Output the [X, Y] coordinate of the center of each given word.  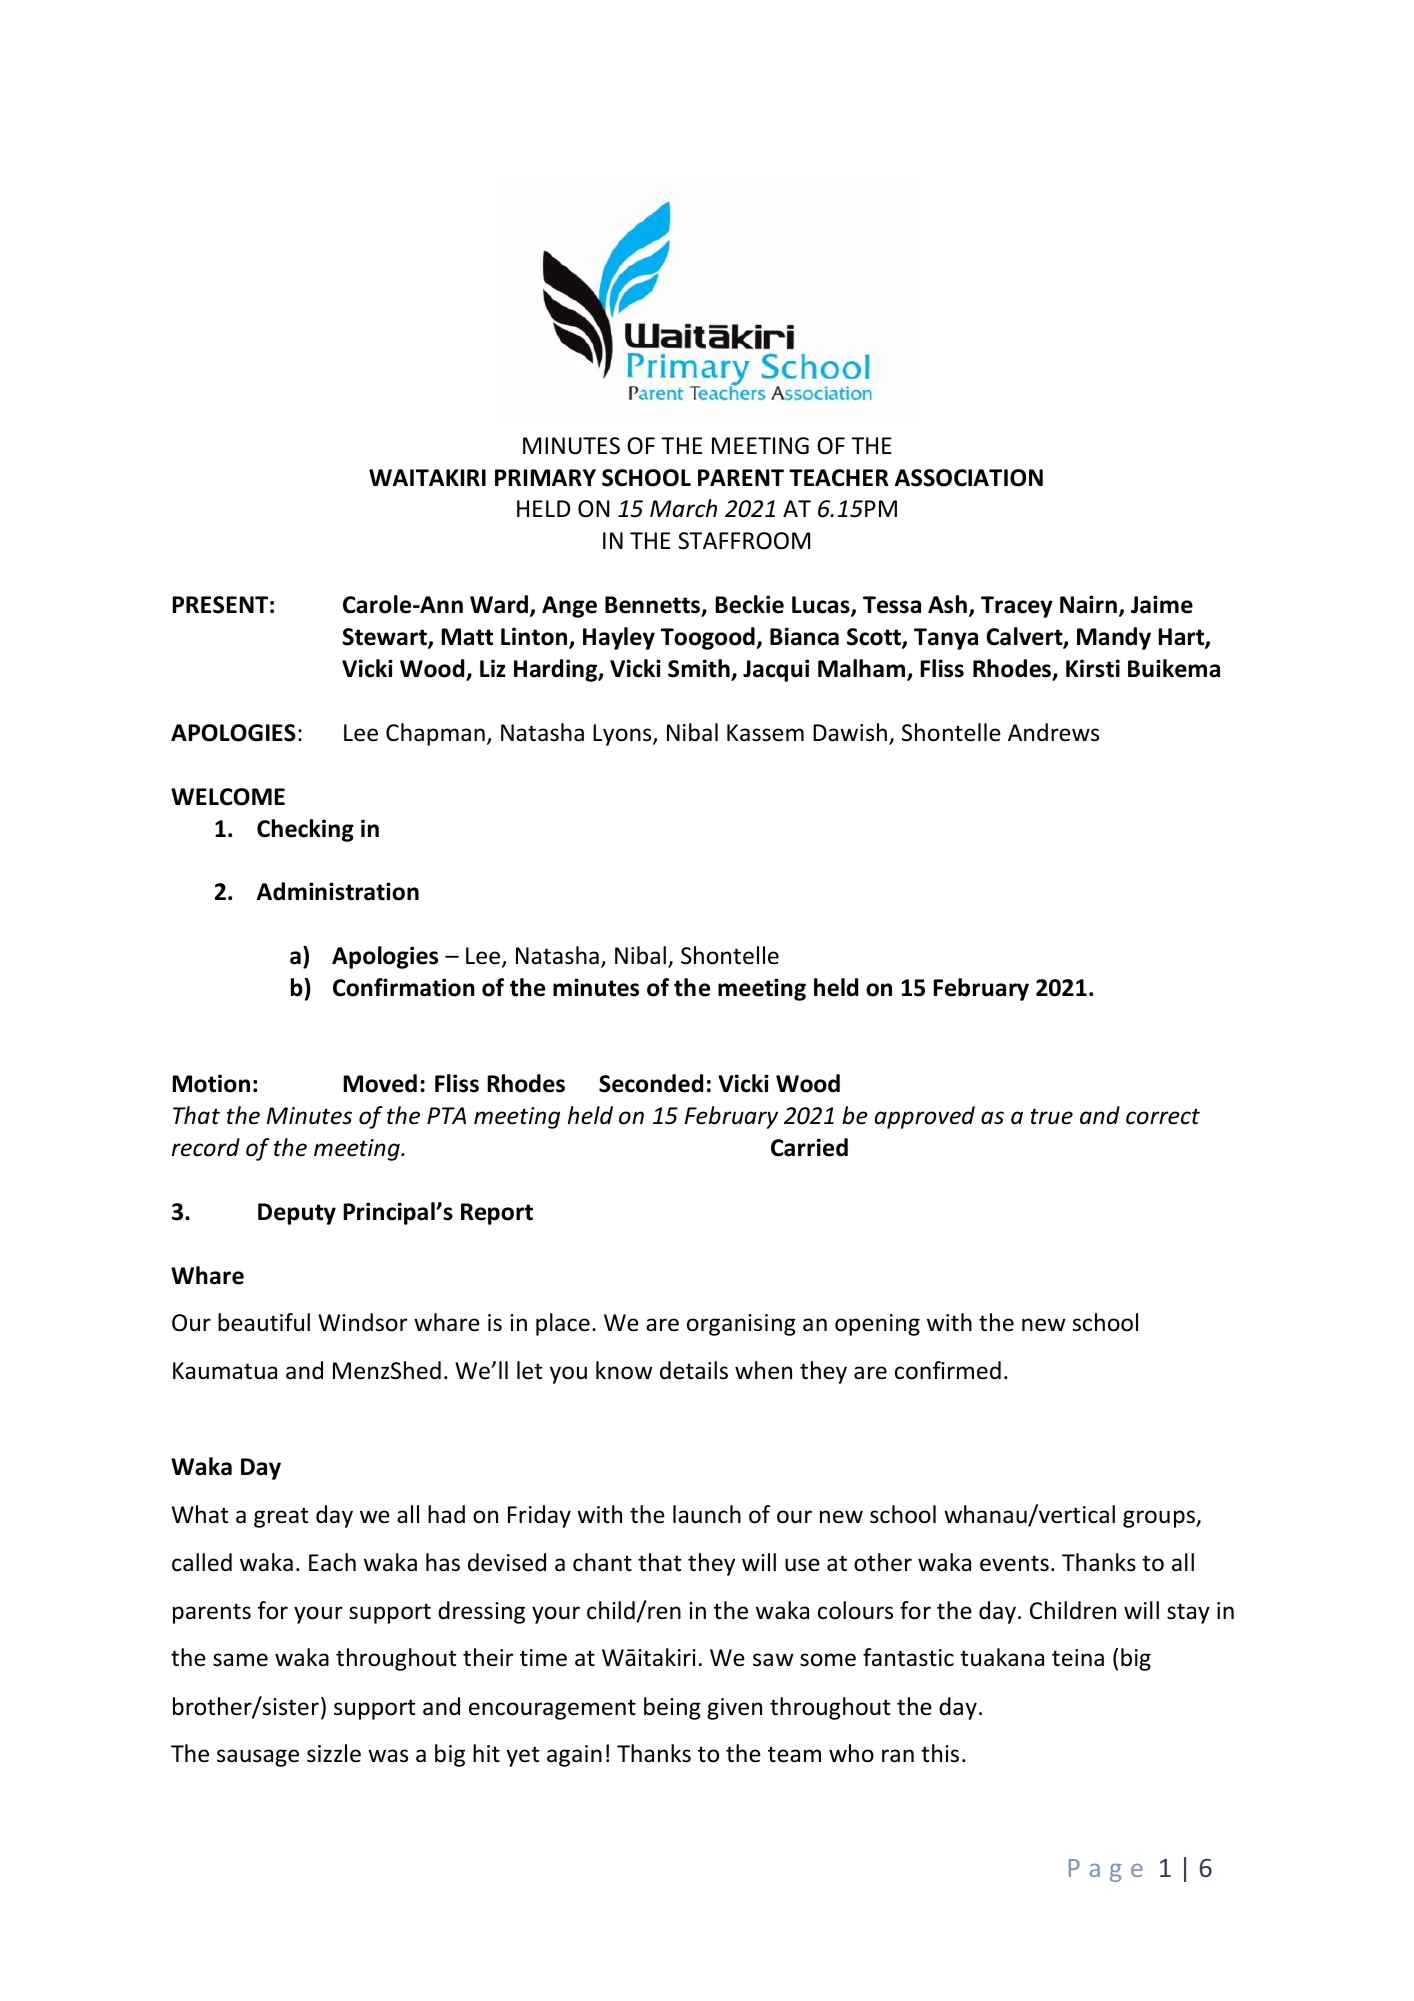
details [694, 1370]
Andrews [1053, 732]
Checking [305, 830]
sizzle [334, 1753]
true [1052, 1116]
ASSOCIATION [969, 478]
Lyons [623, 735]
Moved [380, 1083]
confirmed [948, 1370]
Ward [499, 604]
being [672, 1708]
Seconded [651, 1083]
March [683, 508]
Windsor [362, 1322]
